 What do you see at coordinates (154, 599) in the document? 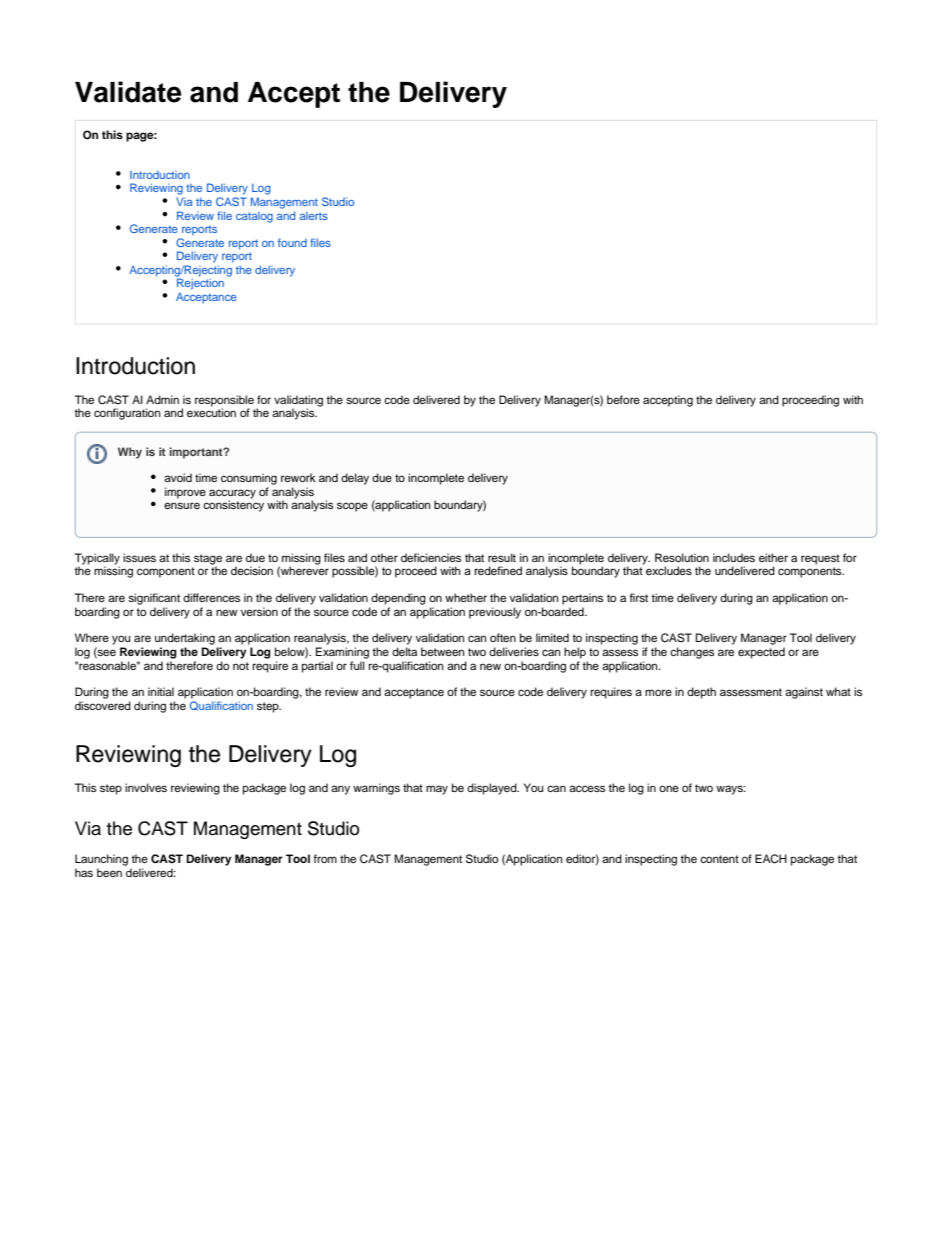
I see `significant` at bounding box center [154, 599].
